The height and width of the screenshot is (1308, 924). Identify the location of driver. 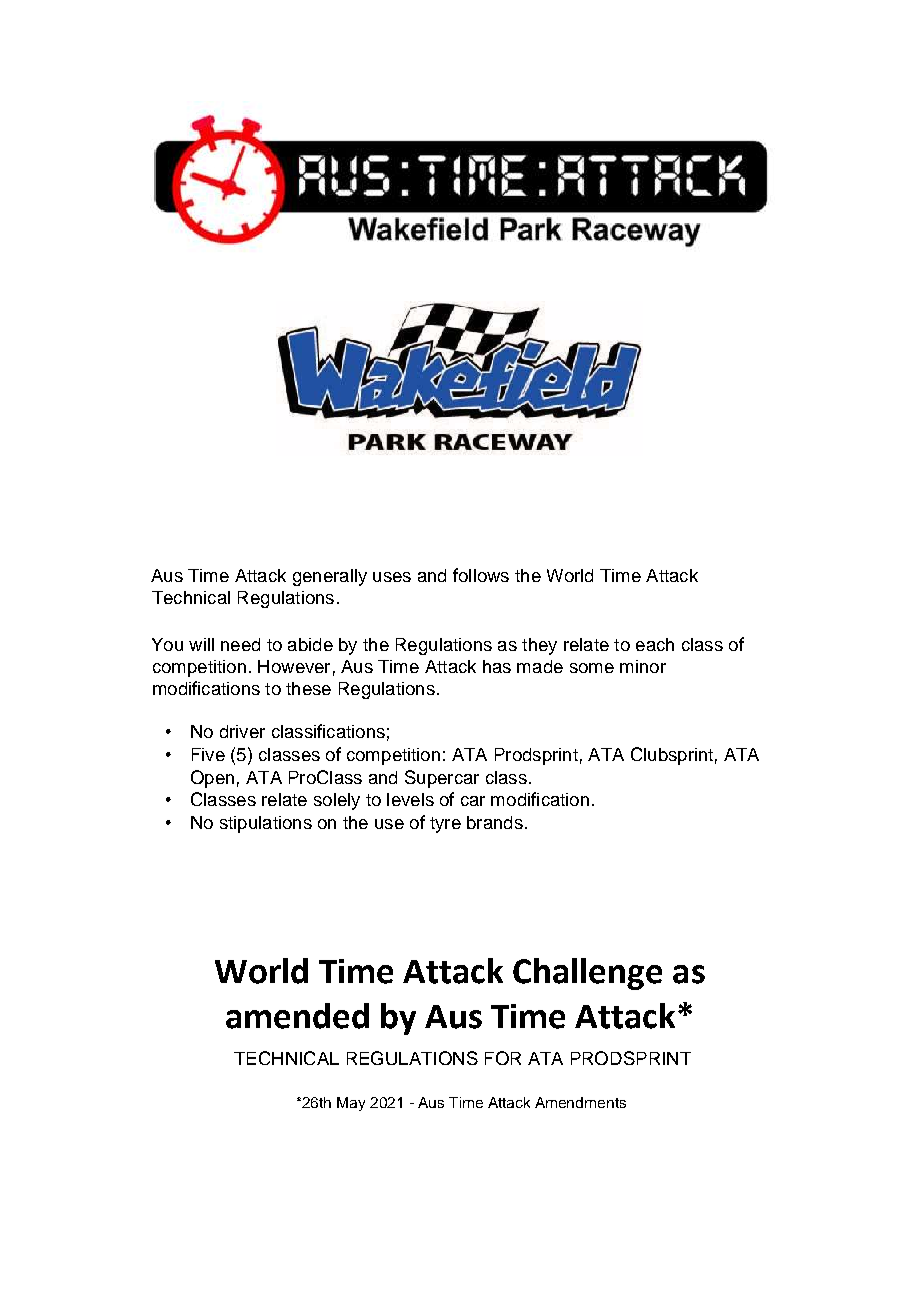
(242, 731).
